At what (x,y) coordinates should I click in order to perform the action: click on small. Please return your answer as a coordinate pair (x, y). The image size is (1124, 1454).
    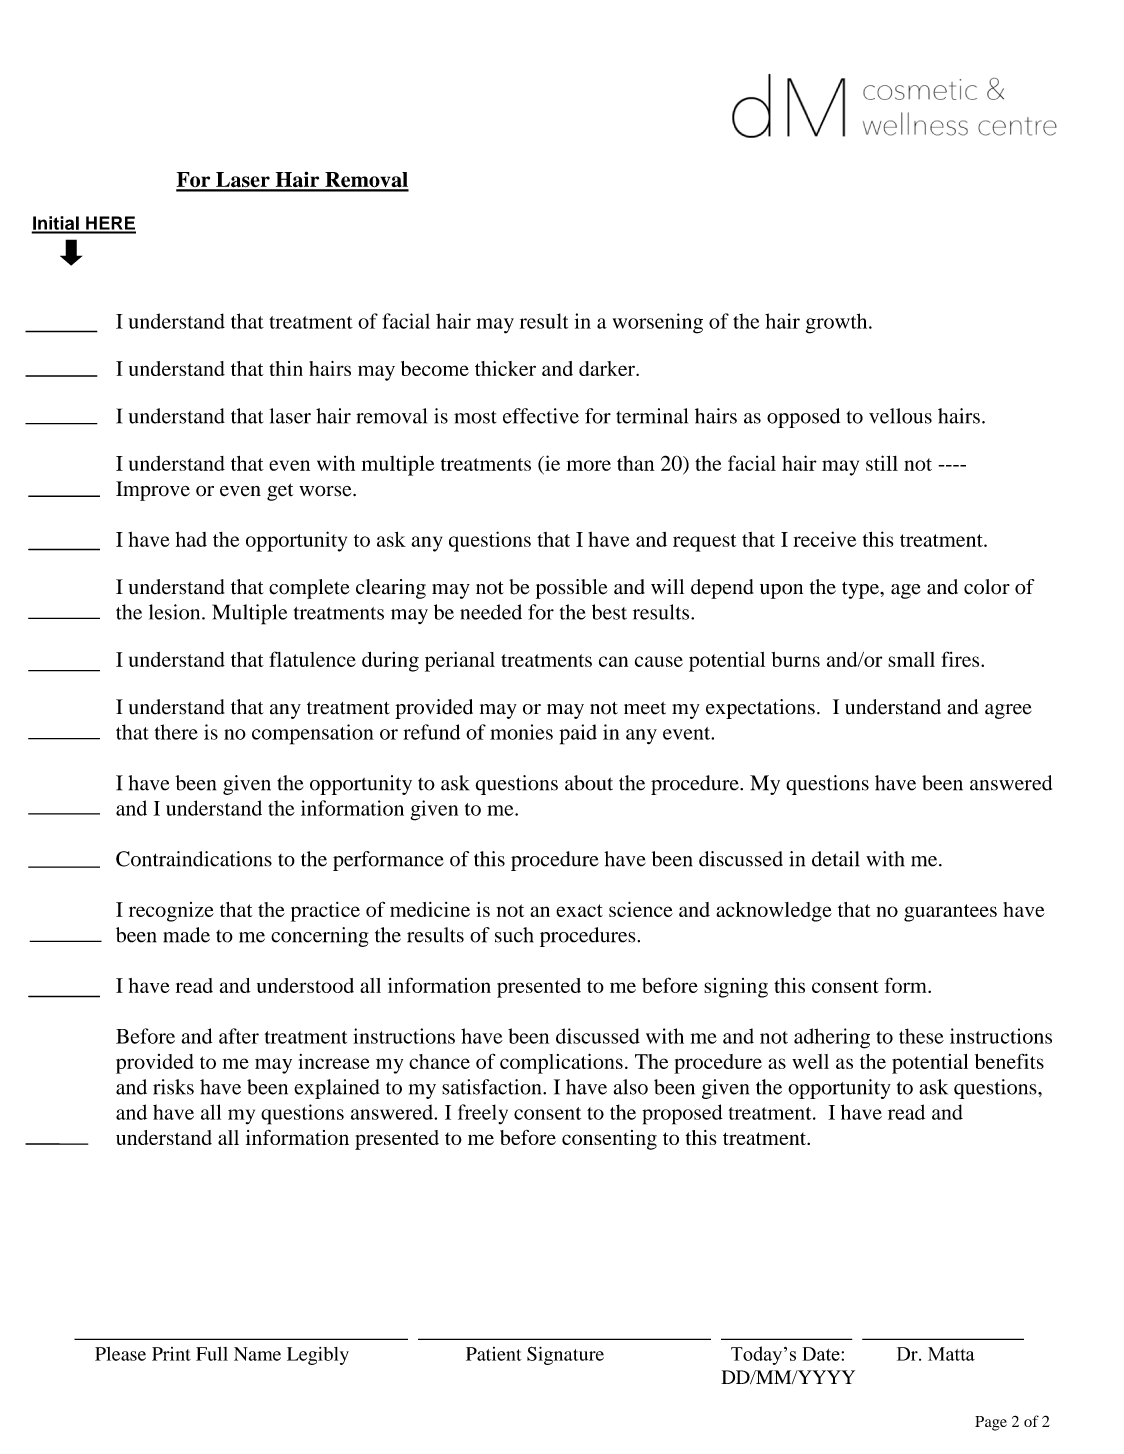
    Looking at the image, I should click on (911, 659).
